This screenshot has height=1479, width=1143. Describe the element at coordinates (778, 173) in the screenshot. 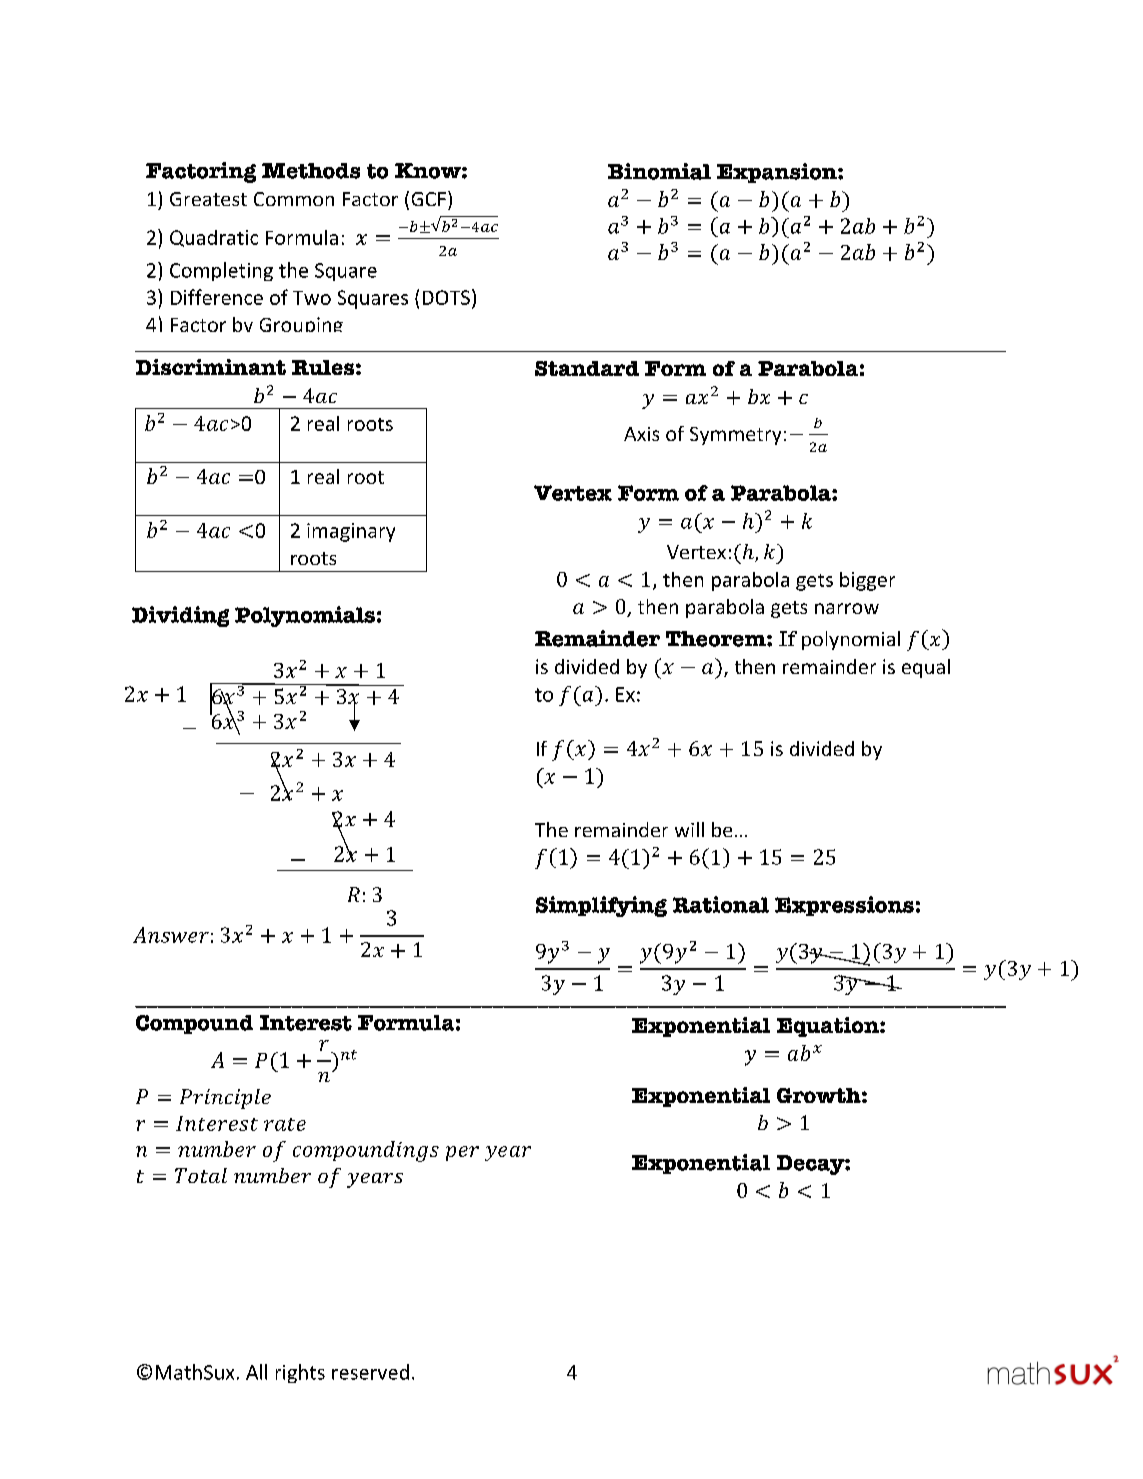

I see `Expansion` at that location.
